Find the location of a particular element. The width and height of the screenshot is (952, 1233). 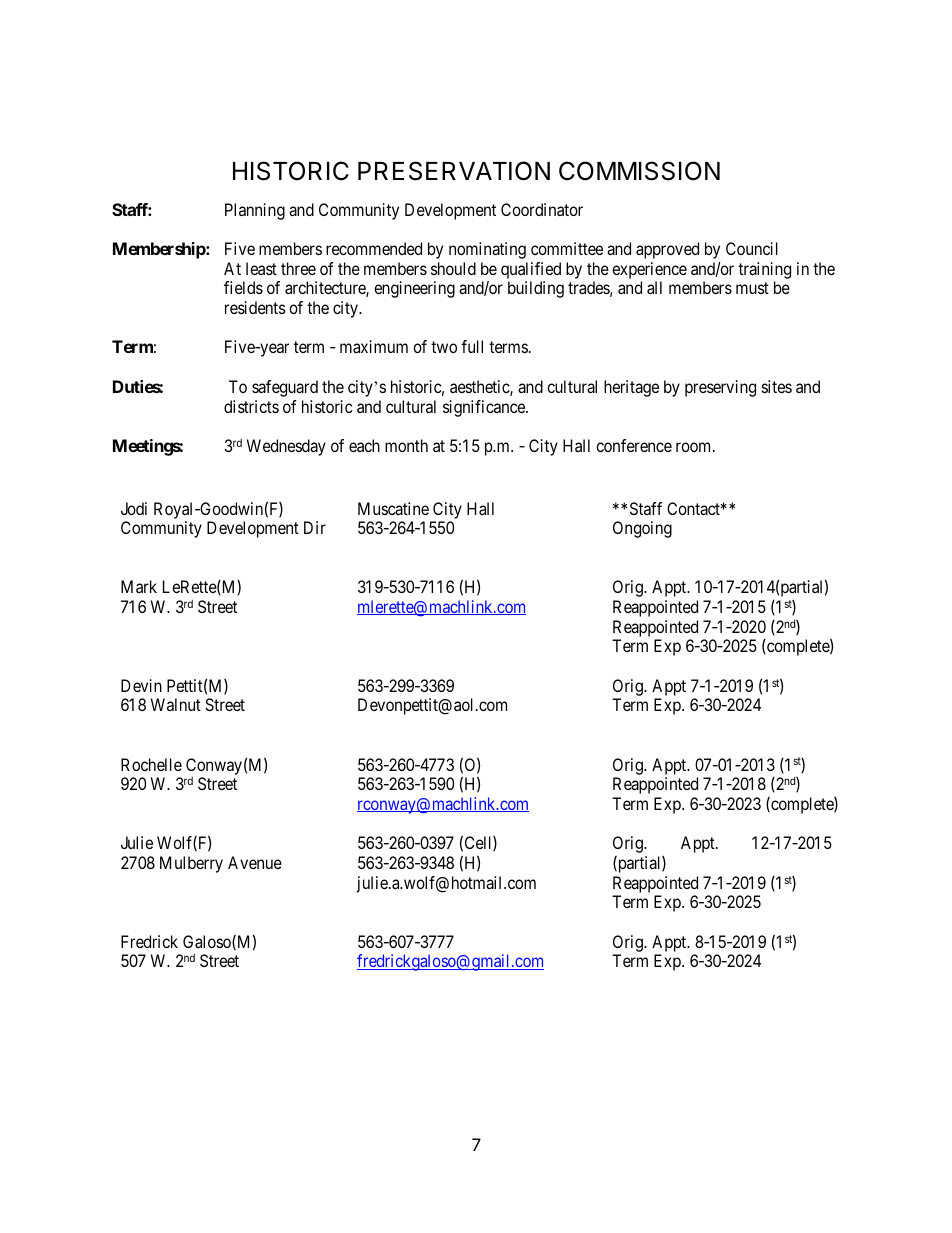

Dir is located at coordinates (315, 527).
